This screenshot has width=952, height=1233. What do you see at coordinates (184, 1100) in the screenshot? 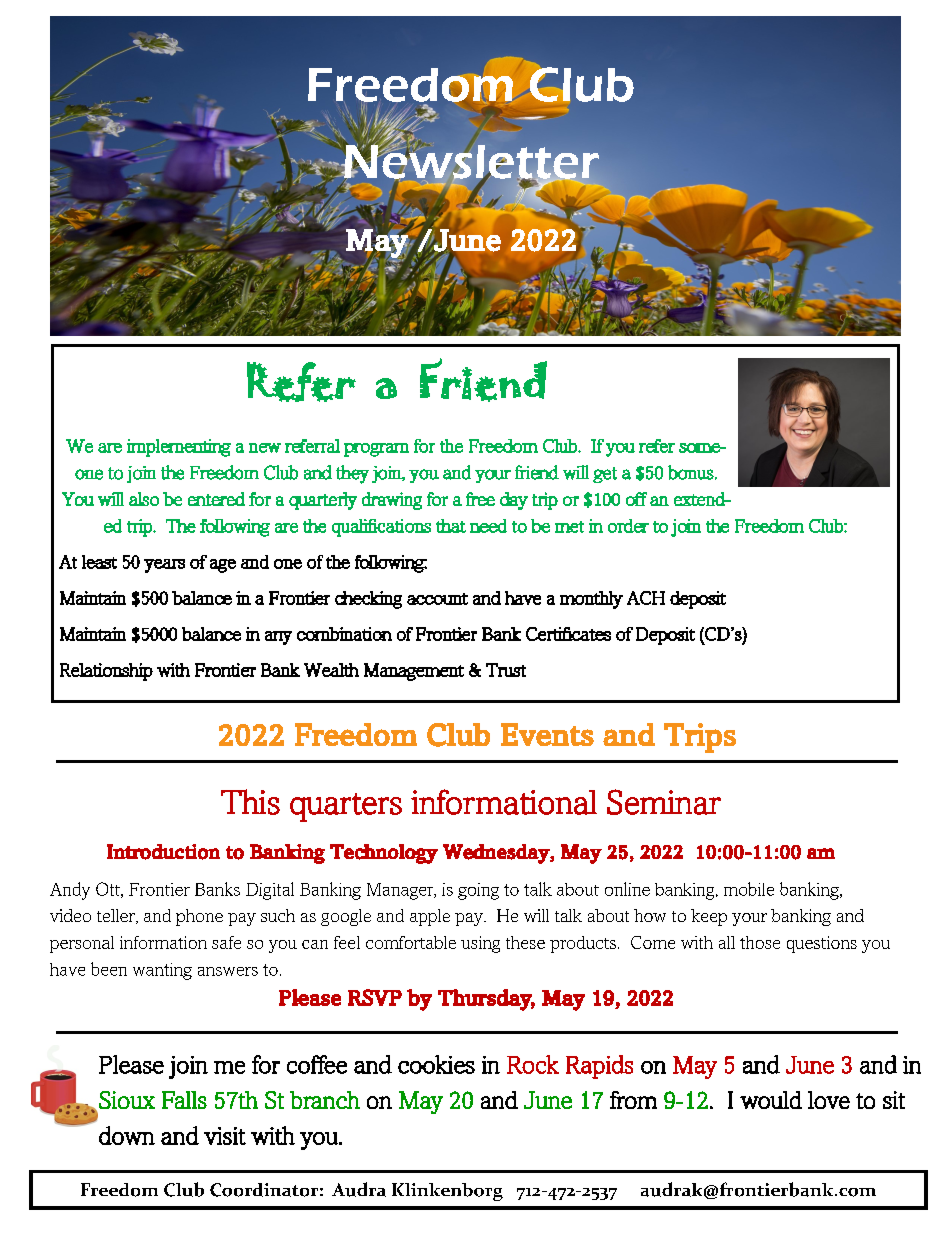
I see `Falls` at bounding box center [184, 1100].
